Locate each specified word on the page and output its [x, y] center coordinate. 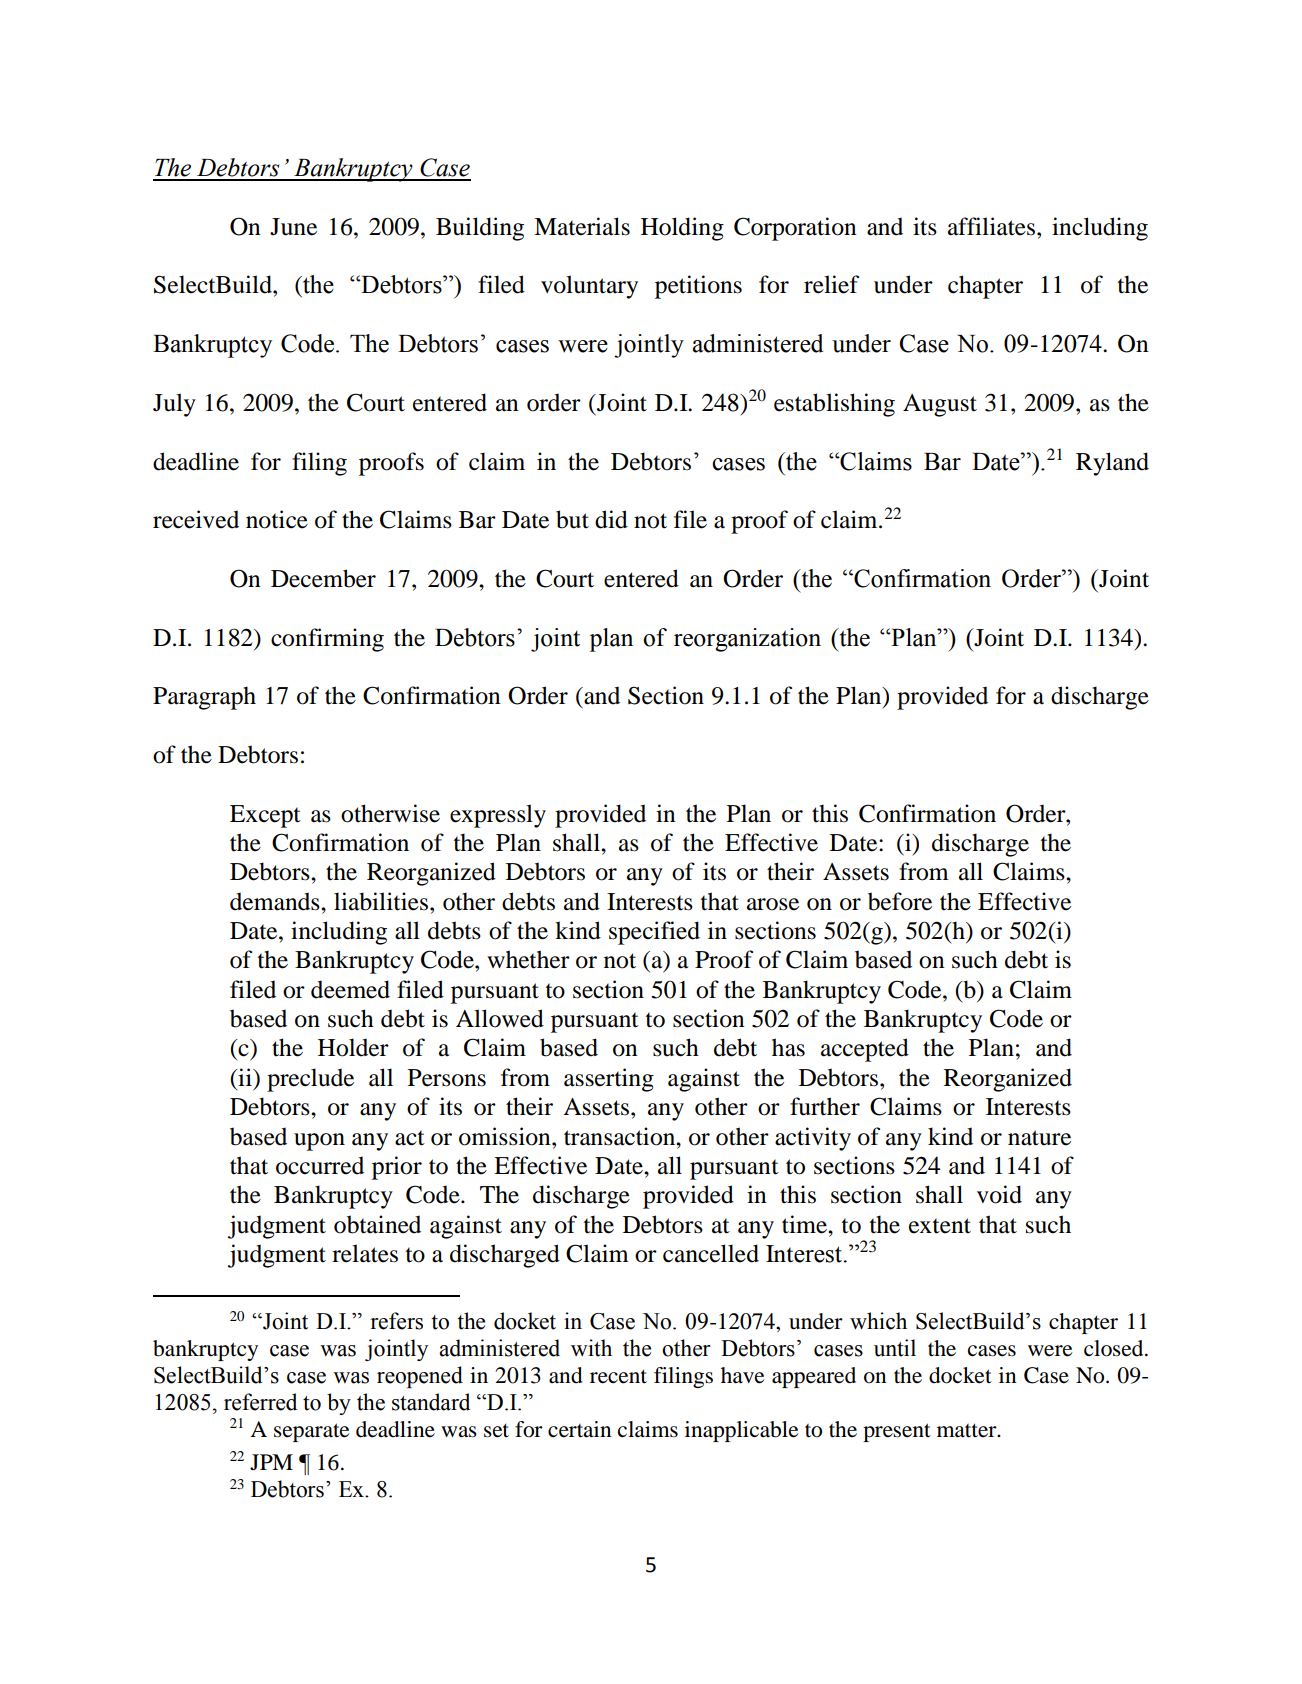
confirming [327, 640]
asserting [609, 1080]
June [293, 227]
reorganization [747, 640]
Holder [353, 1047]
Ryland [1112, 464]
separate [311, 1432]
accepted [865, 1050]
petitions [698, 287]
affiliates [991, 226]
